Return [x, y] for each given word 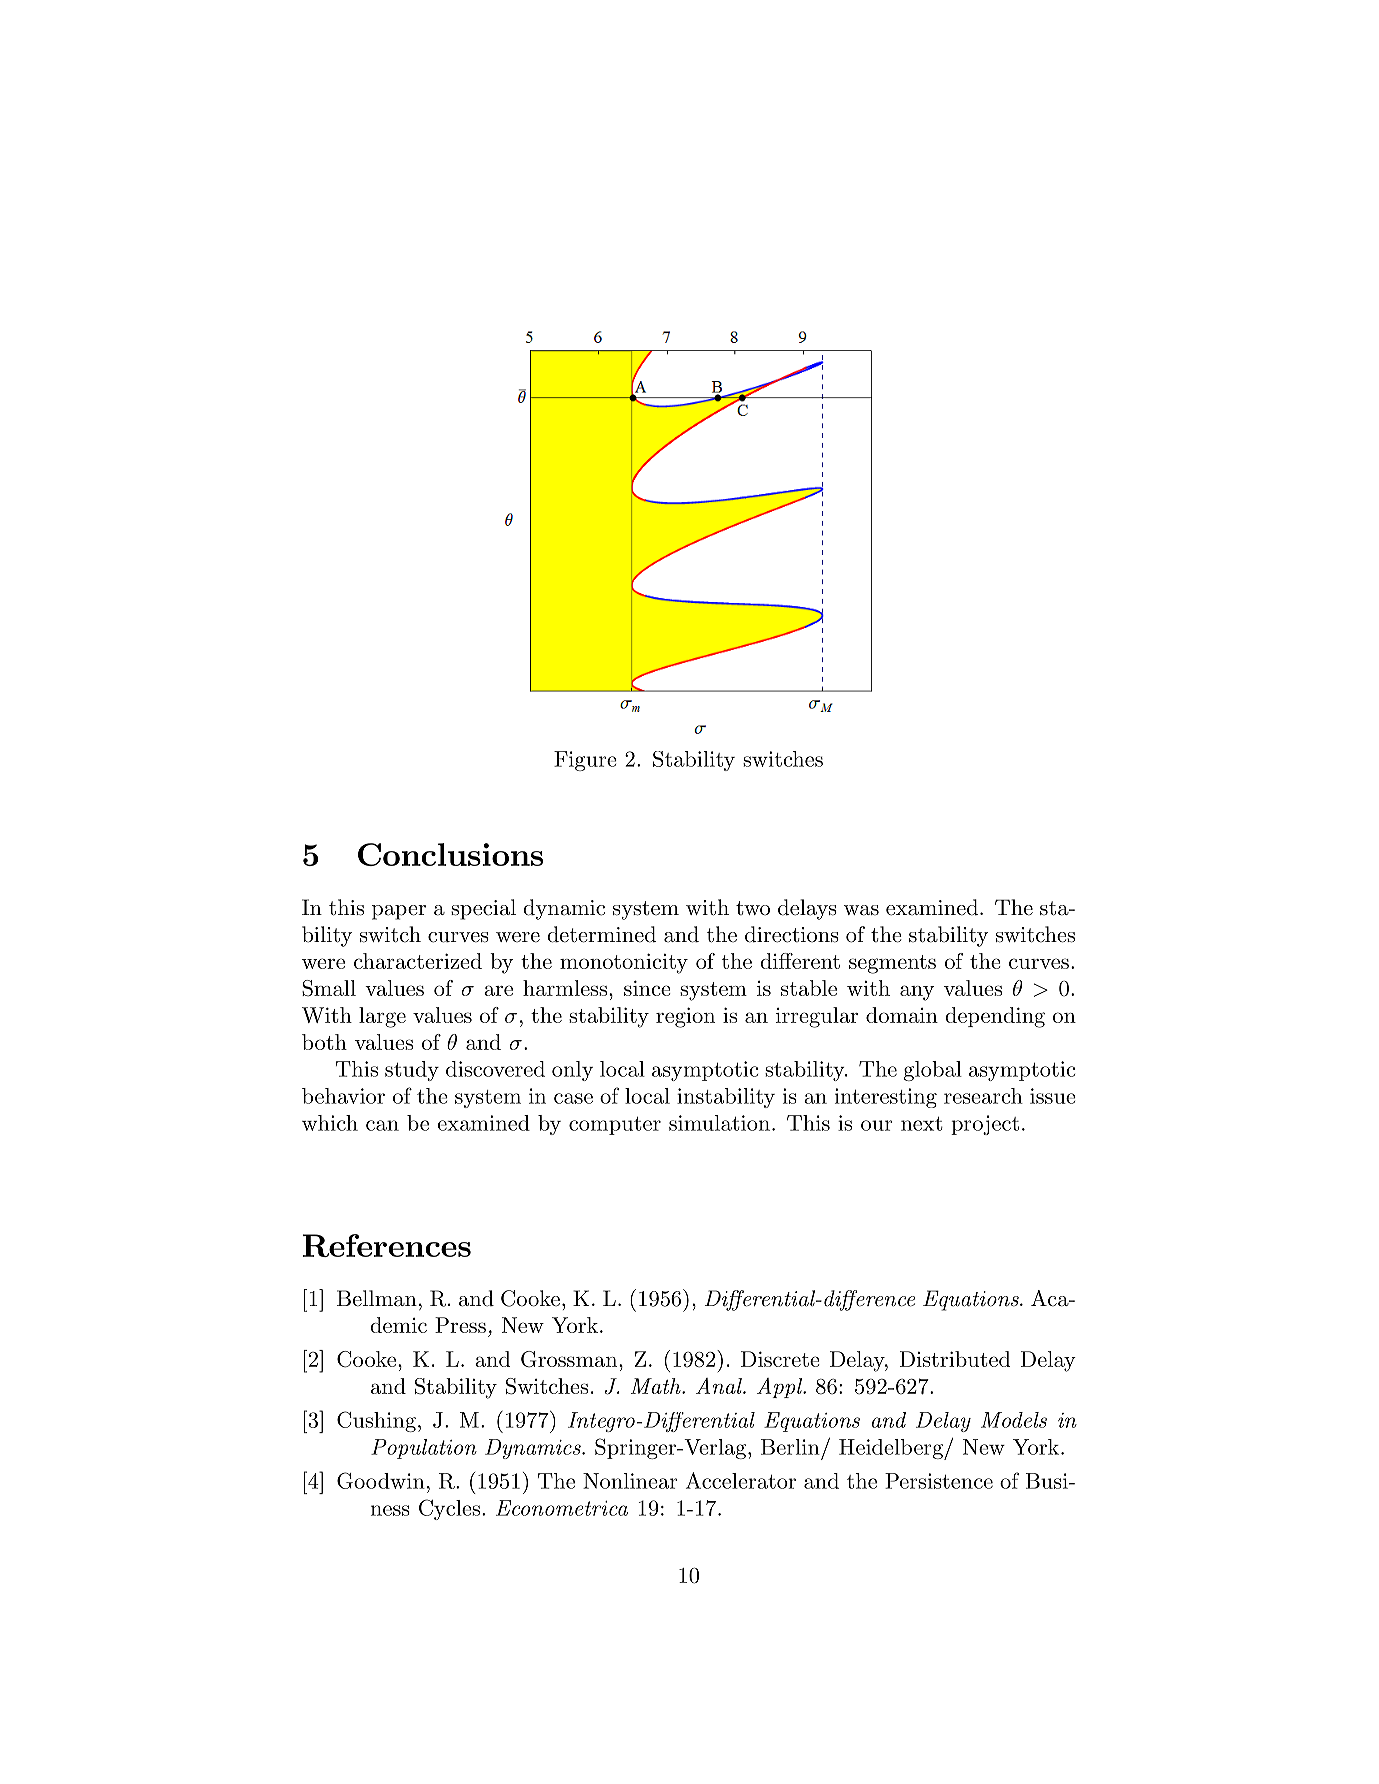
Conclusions [450, 854]
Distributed [955, 1359]
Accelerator [741, 1480]
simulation [719, 1123]
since [647, 988]
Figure [585, 761]
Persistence [939, 1481]
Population [424, 1449]
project [985, 1125]
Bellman [377, 1298]
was [861, 910]
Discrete [780, 1359]
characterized [418, 961]
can [382, 1125]
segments [892, 964]
